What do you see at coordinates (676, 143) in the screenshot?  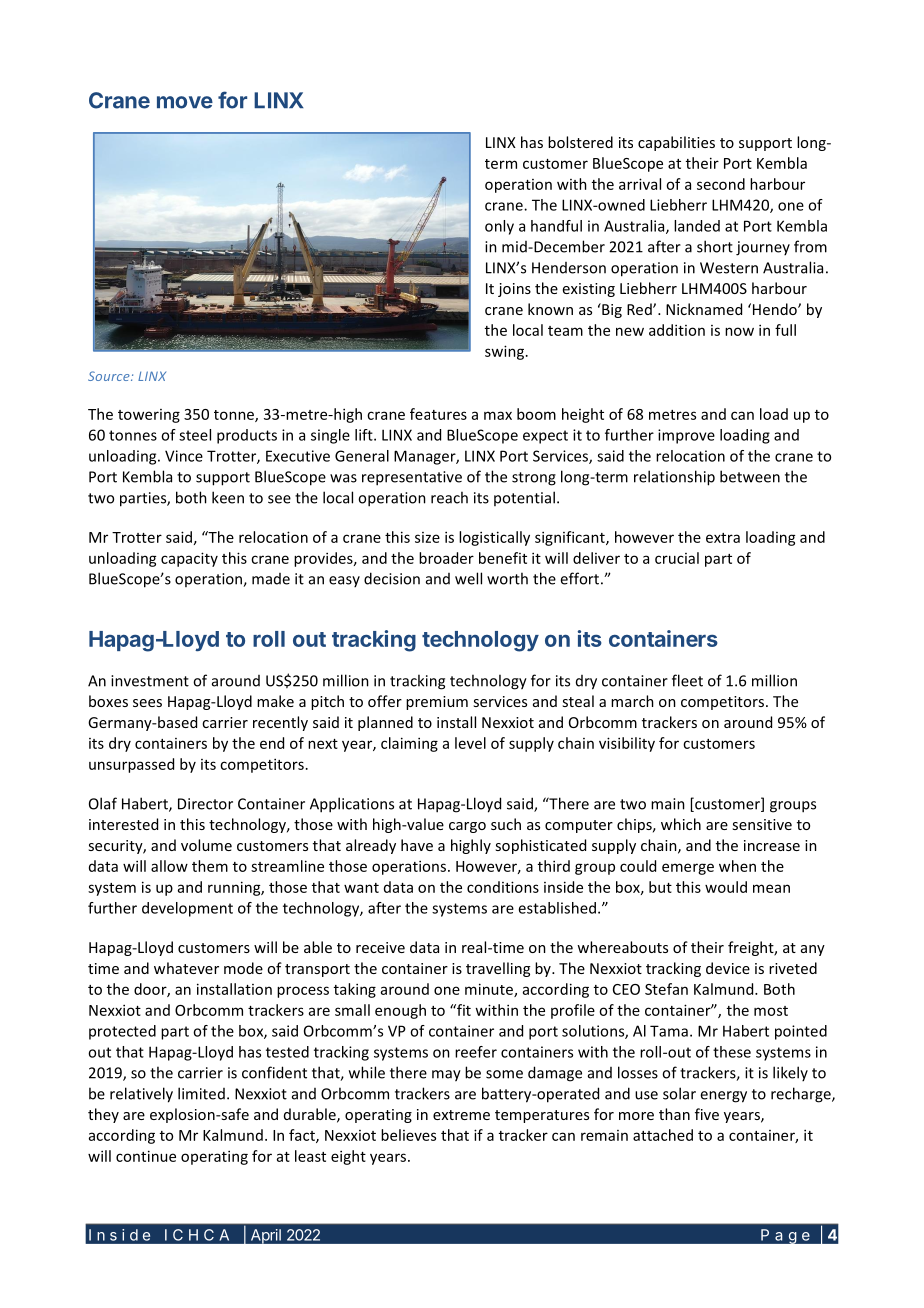 I see `capabilities` at bounding box center [676, 143].
